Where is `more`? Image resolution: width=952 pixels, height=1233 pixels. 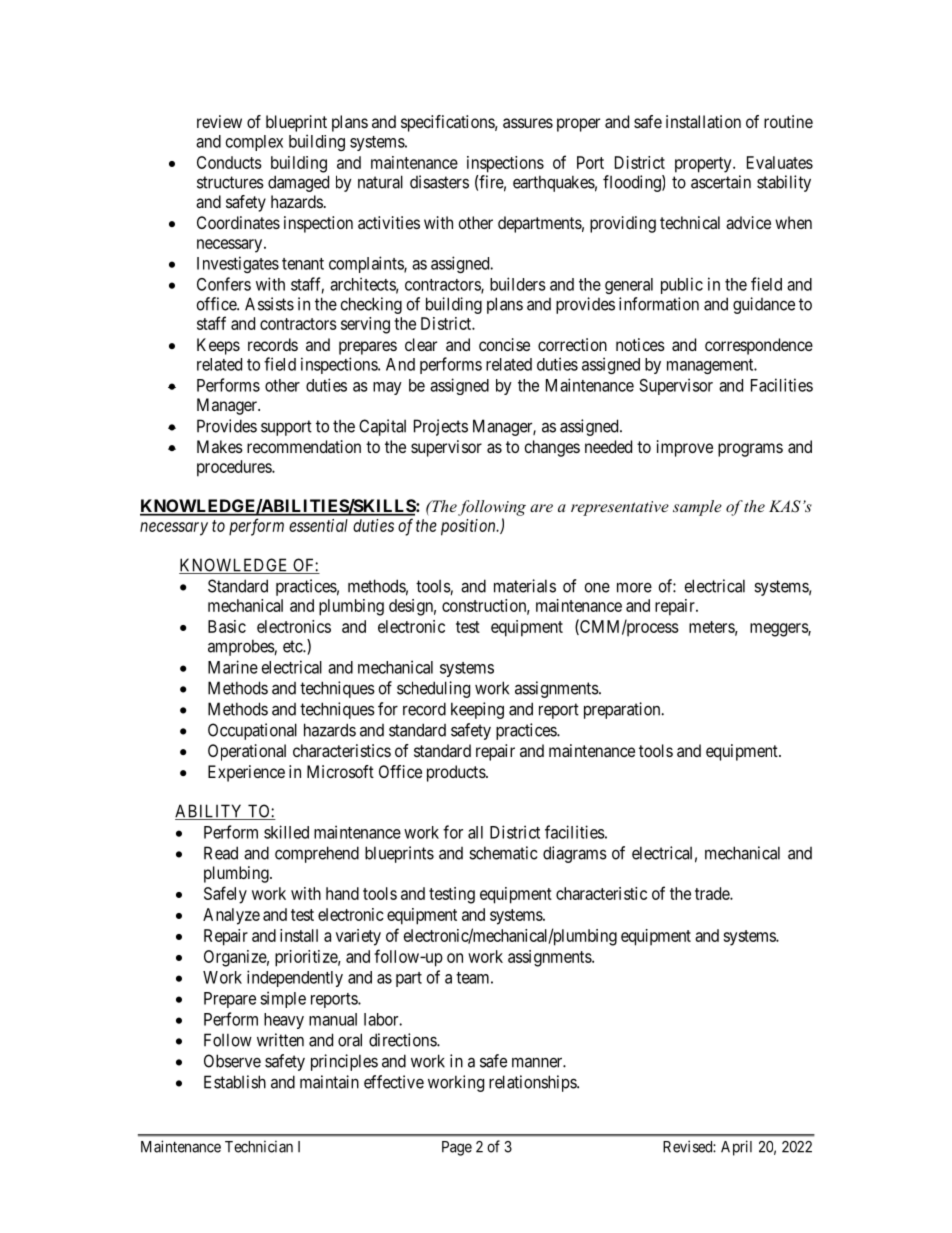
more is located at coordinates (634, 587).
